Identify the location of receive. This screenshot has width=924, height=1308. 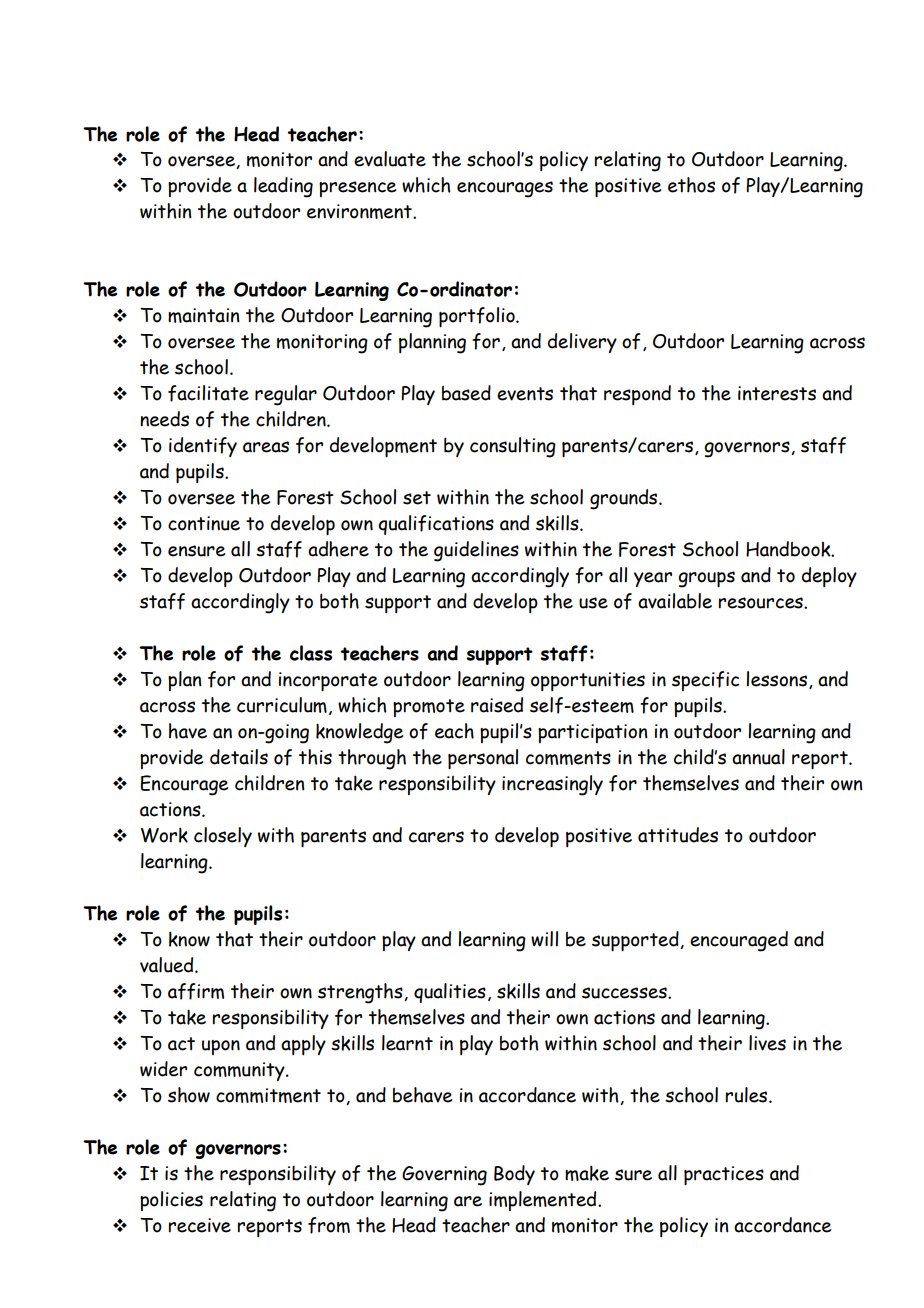
(200, 1225).
